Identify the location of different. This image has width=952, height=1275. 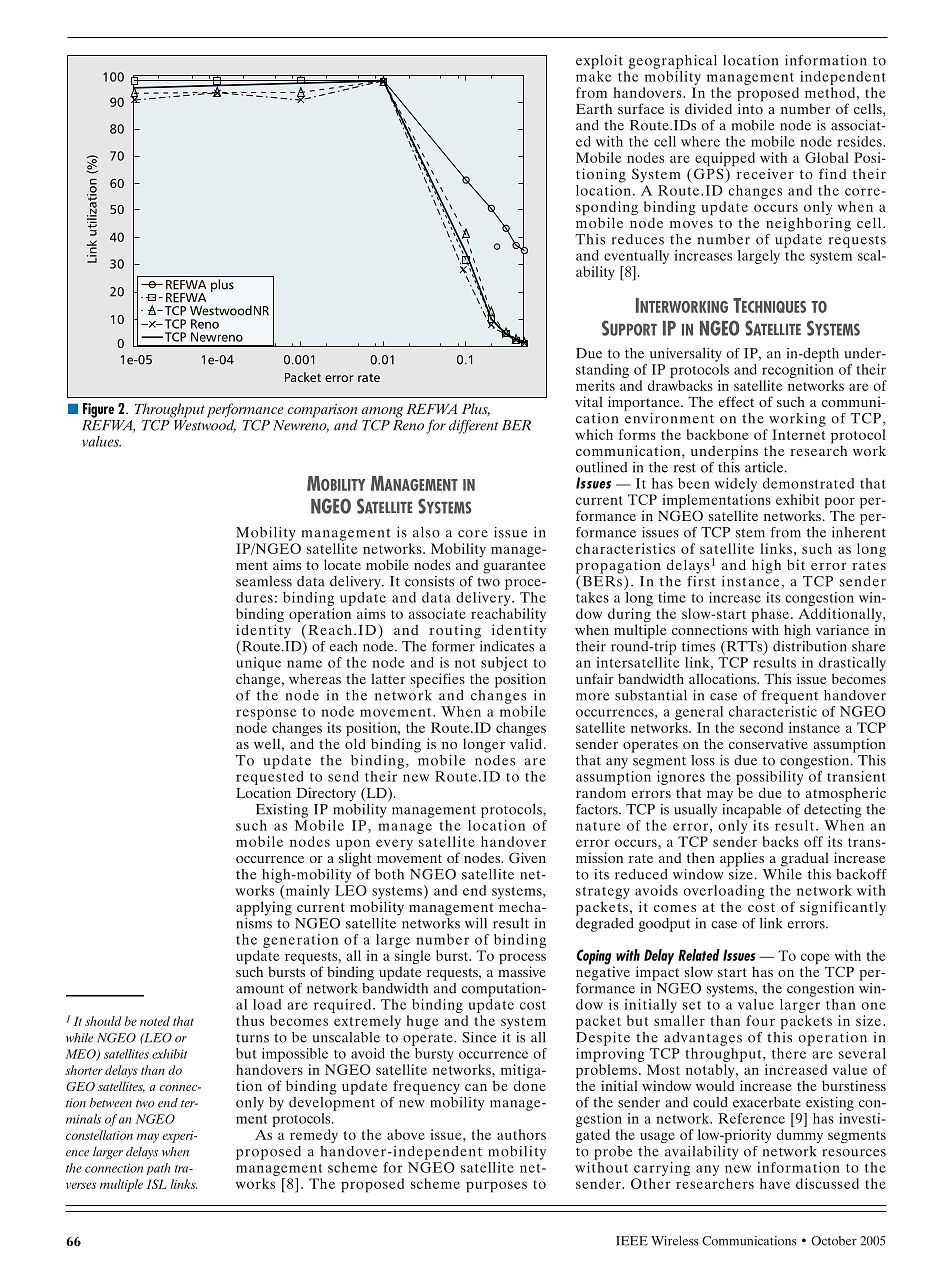
(473, 426).
